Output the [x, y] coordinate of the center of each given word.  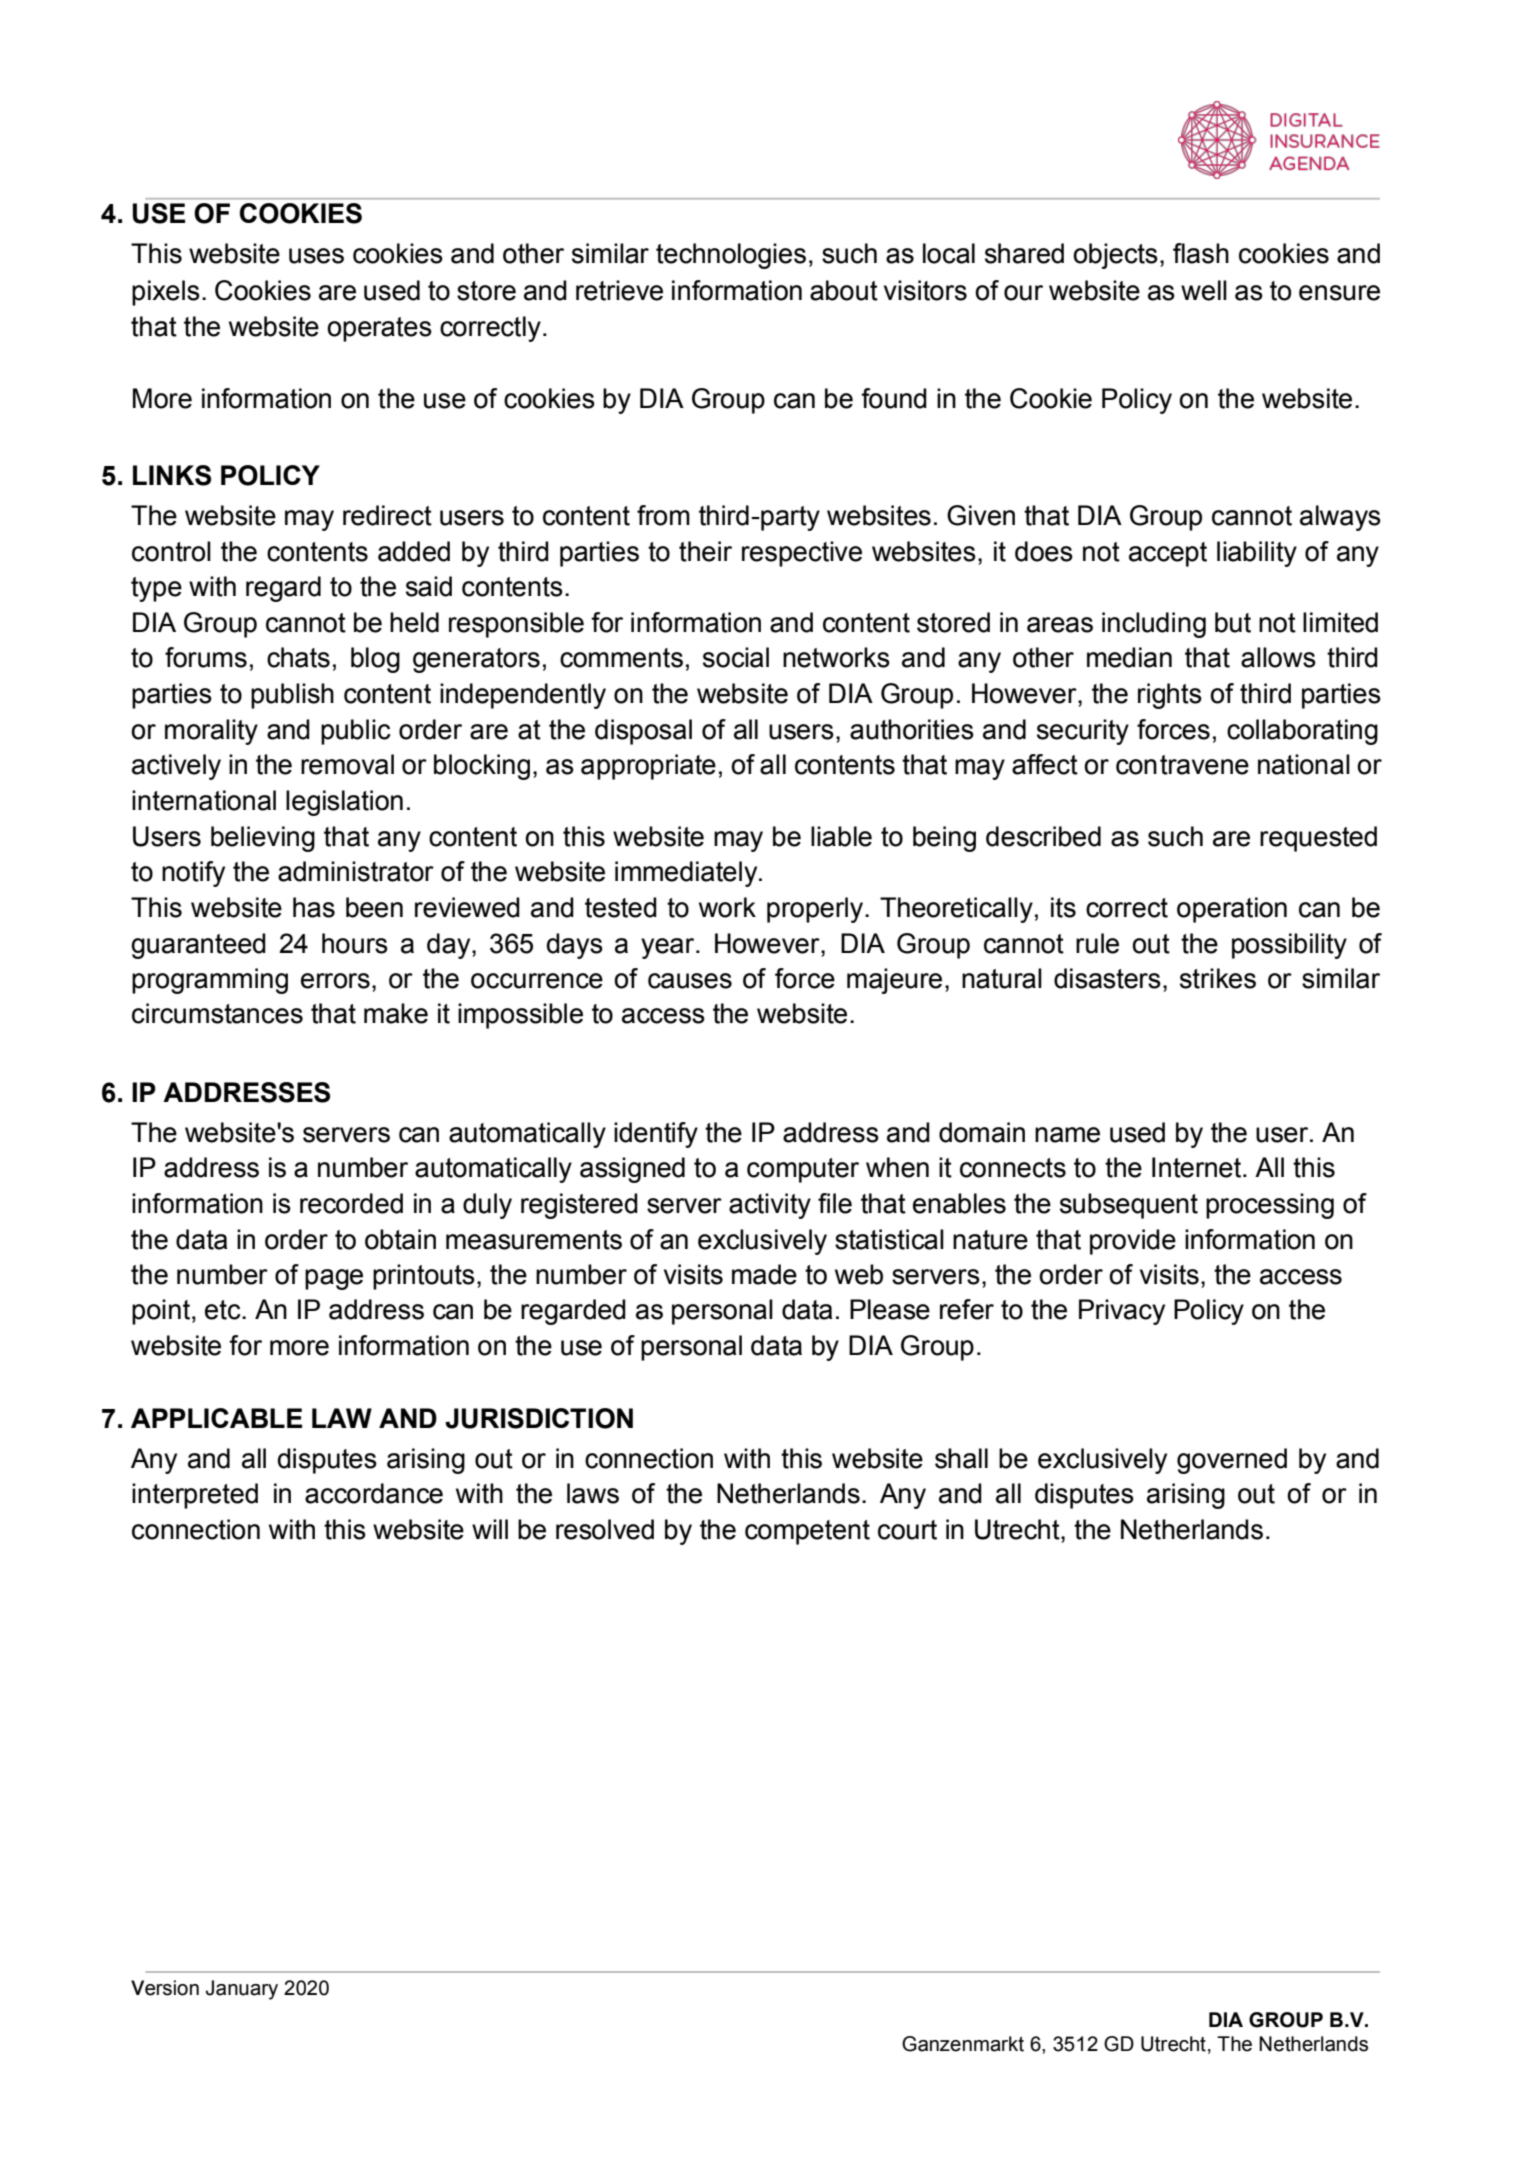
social [736, 657]
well [1204, 290]
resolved [605, 1529]
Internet [1198, 1167]
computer [803, 1170]
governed [1232, 1461]
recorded [351, 1203]
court [907, 1530]
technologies [731, 256]
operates [379, 329]
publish [292, 696]
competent [807, 1532]
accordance [374, 1493]
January [242, 1990]
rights [1170, 696]
